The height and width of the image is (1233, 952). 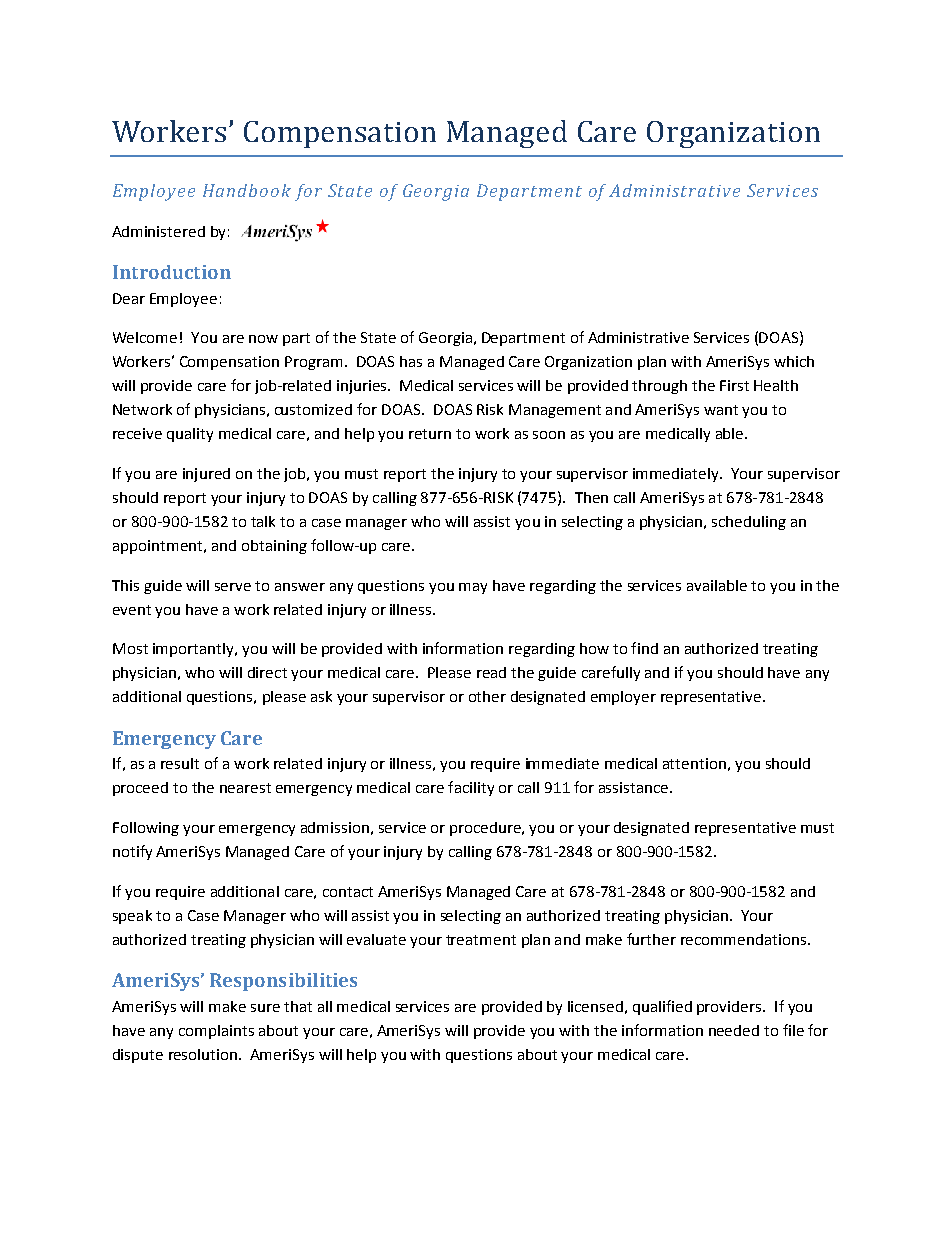 I want to click on which, so click(x=794, y=361).
